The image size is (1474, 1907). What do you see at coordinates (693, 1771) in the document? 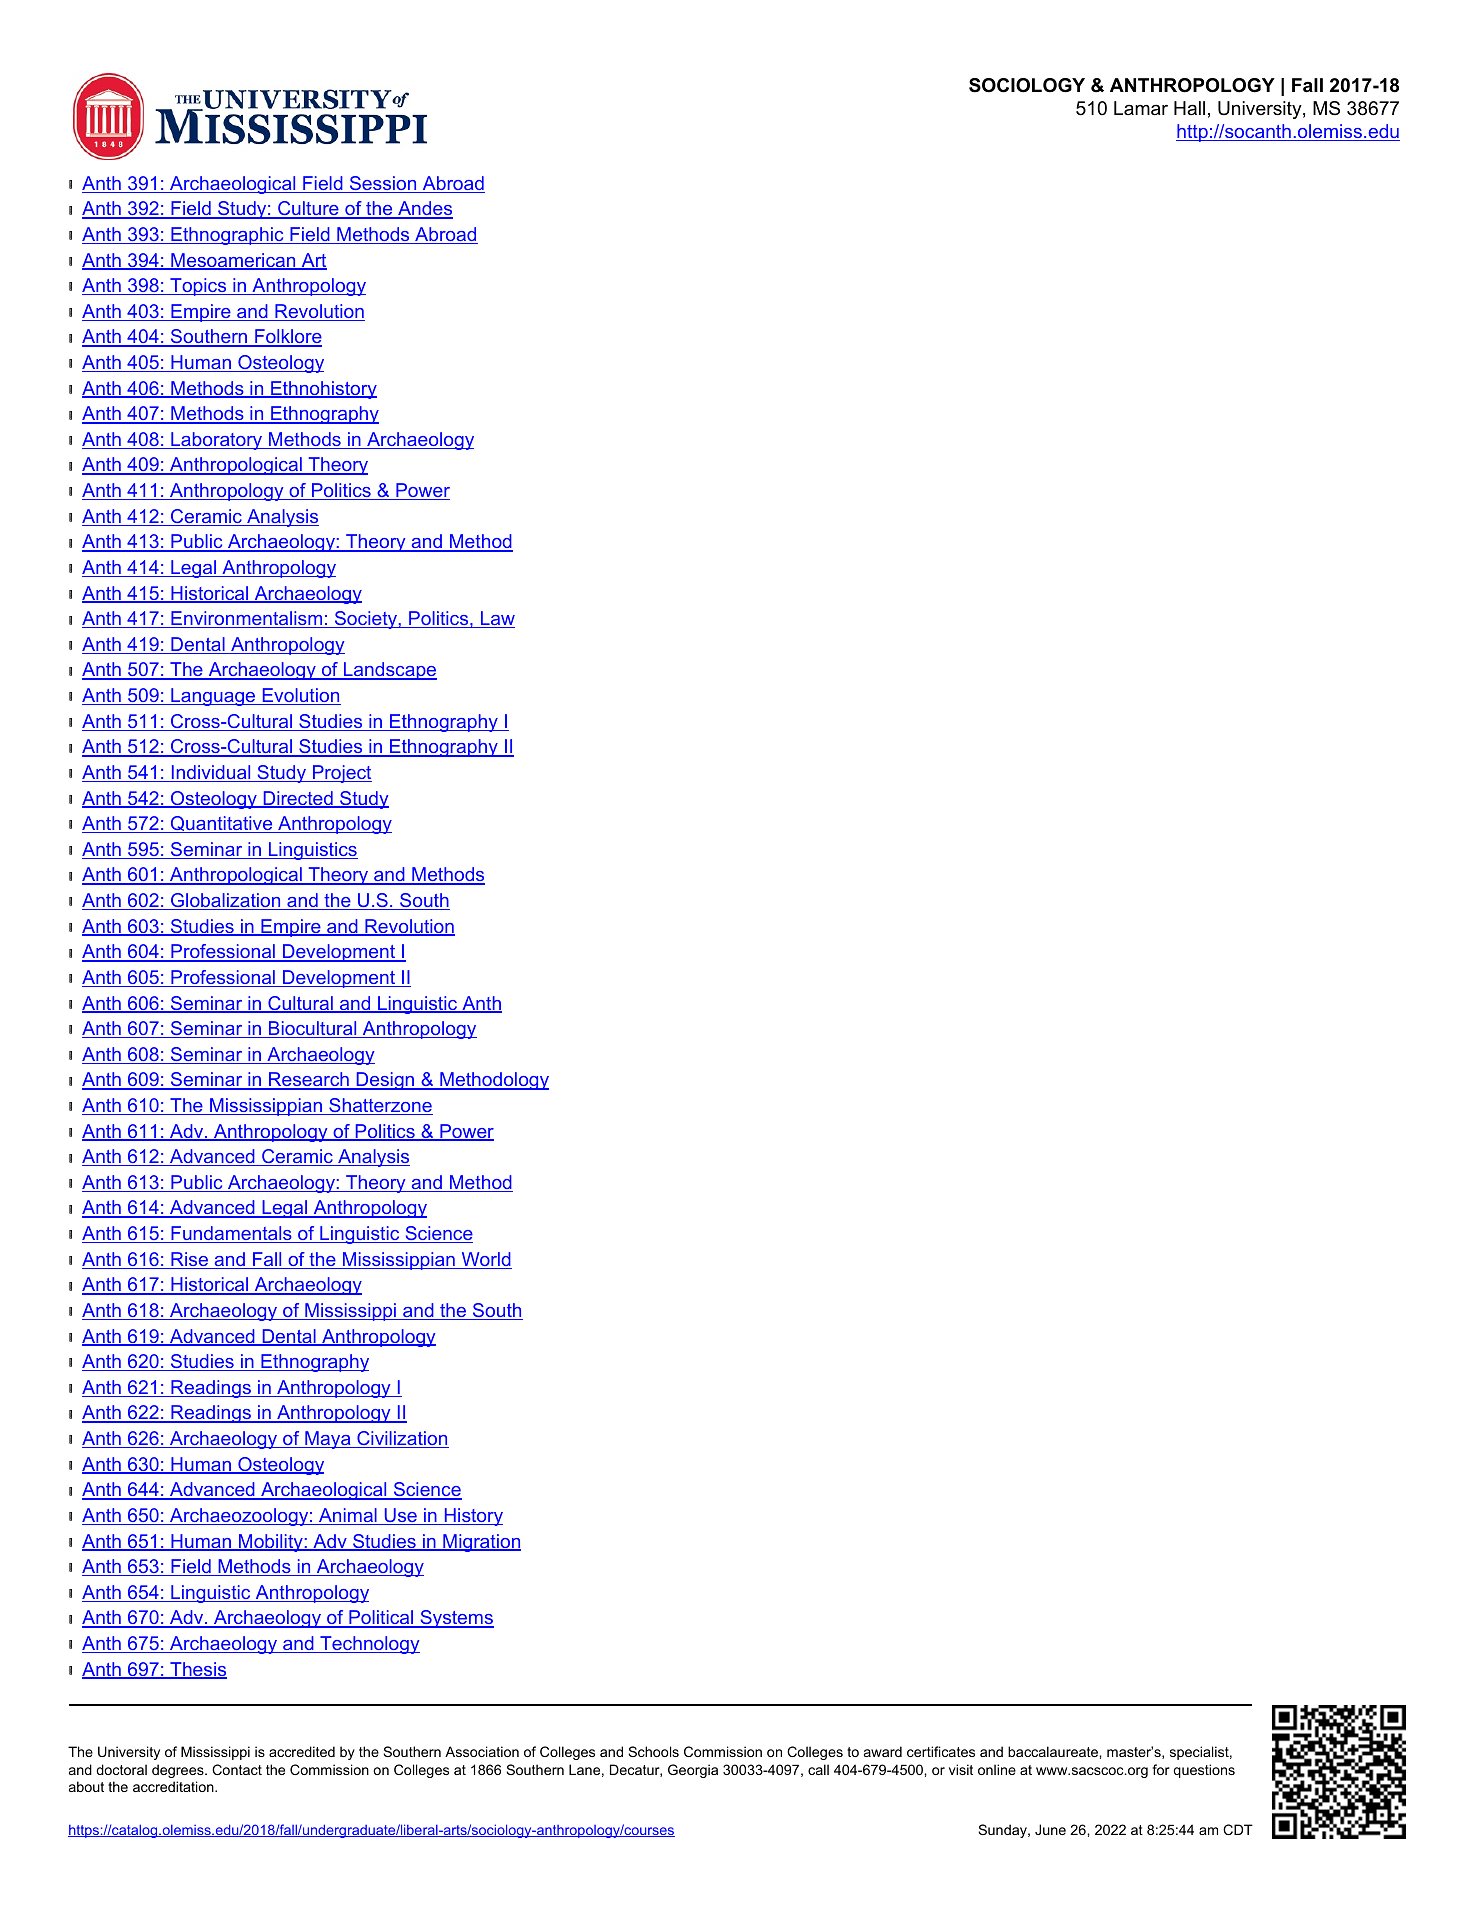
I see `Georgia` at bounding box center [693, 1771].
